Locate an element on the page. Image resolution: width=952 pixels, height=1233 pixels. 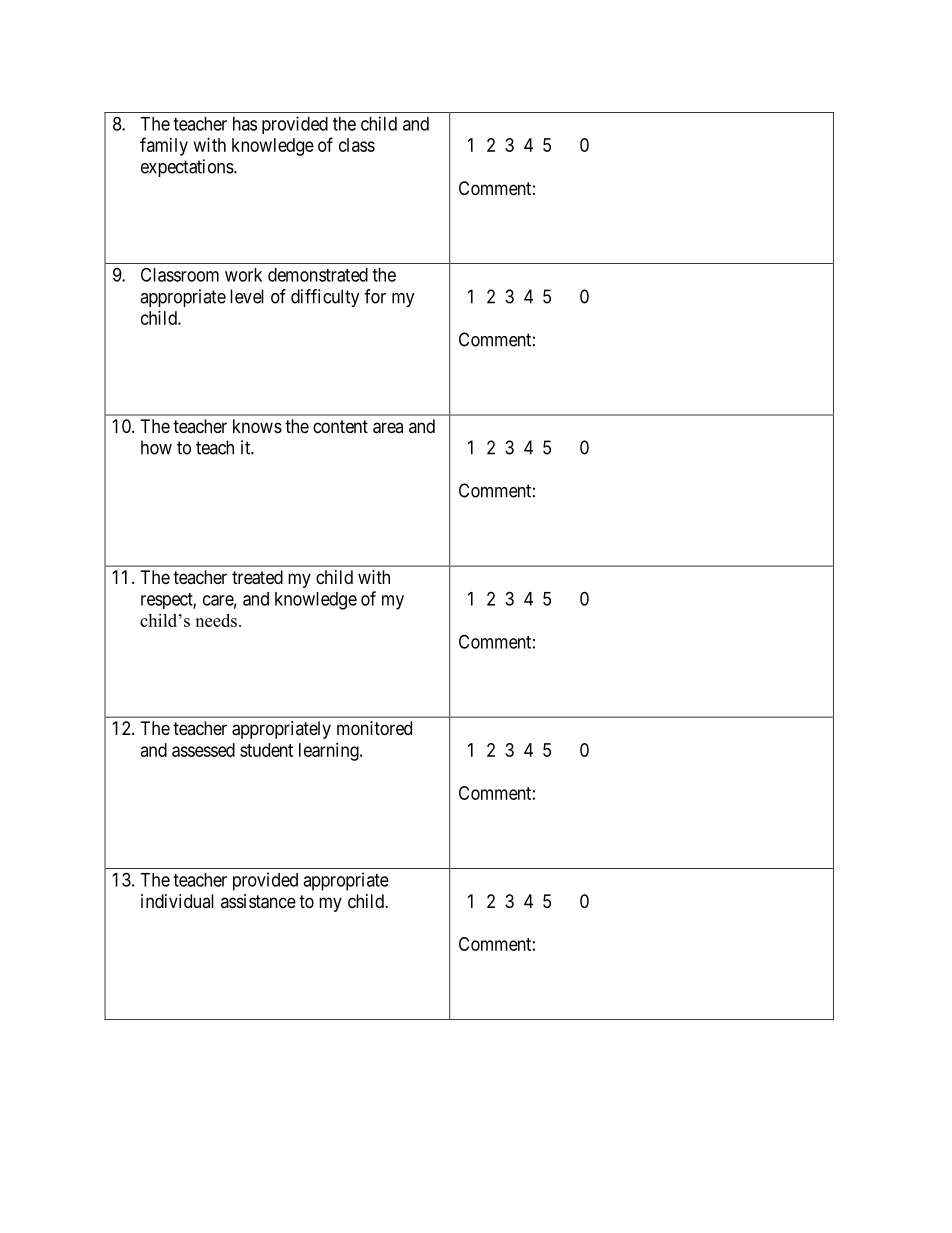
learning is located at coordinates (330, 752).
